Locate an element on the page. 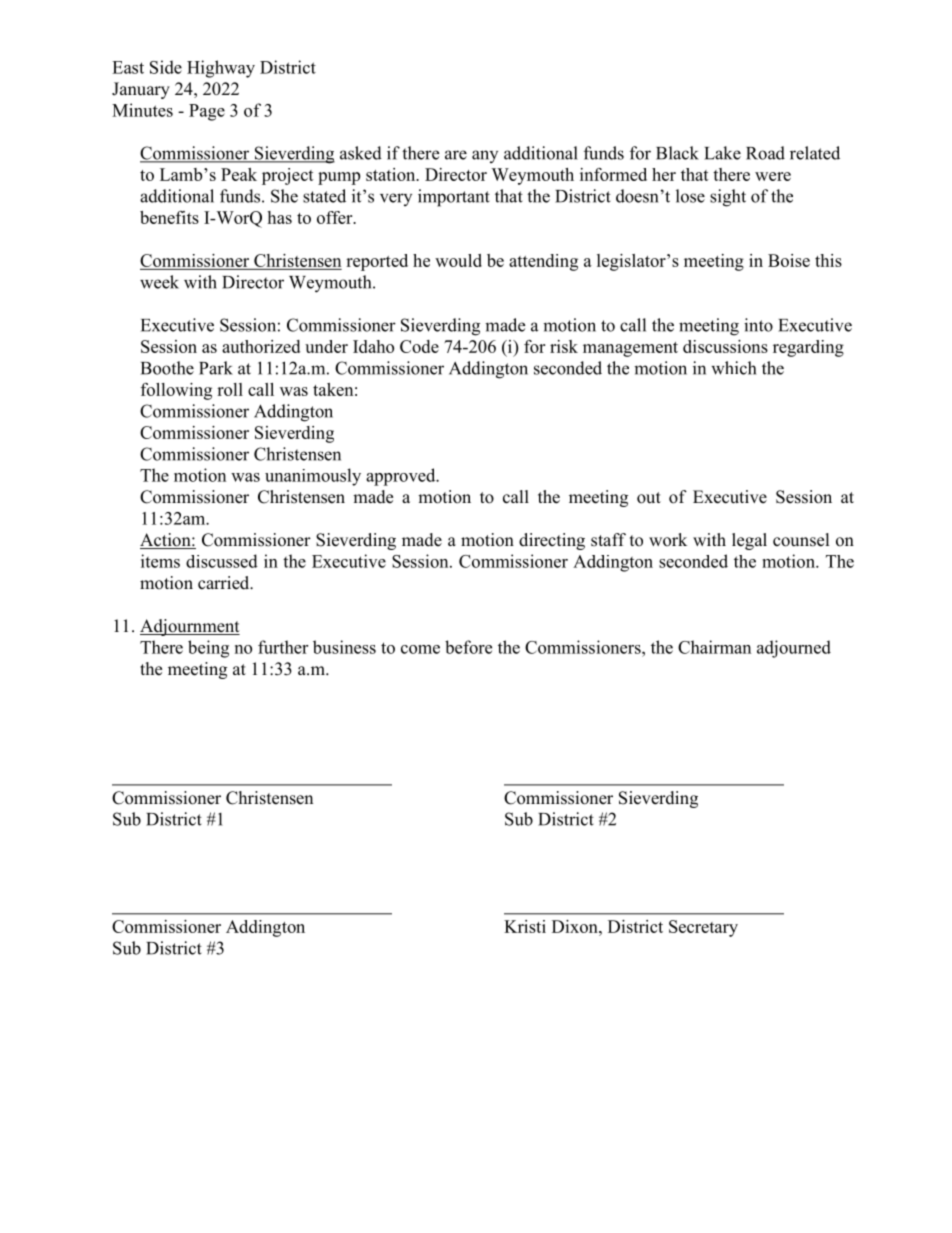 The width and height of the document is (952, 1233). Secretary is located at coordinates (703, 928).
